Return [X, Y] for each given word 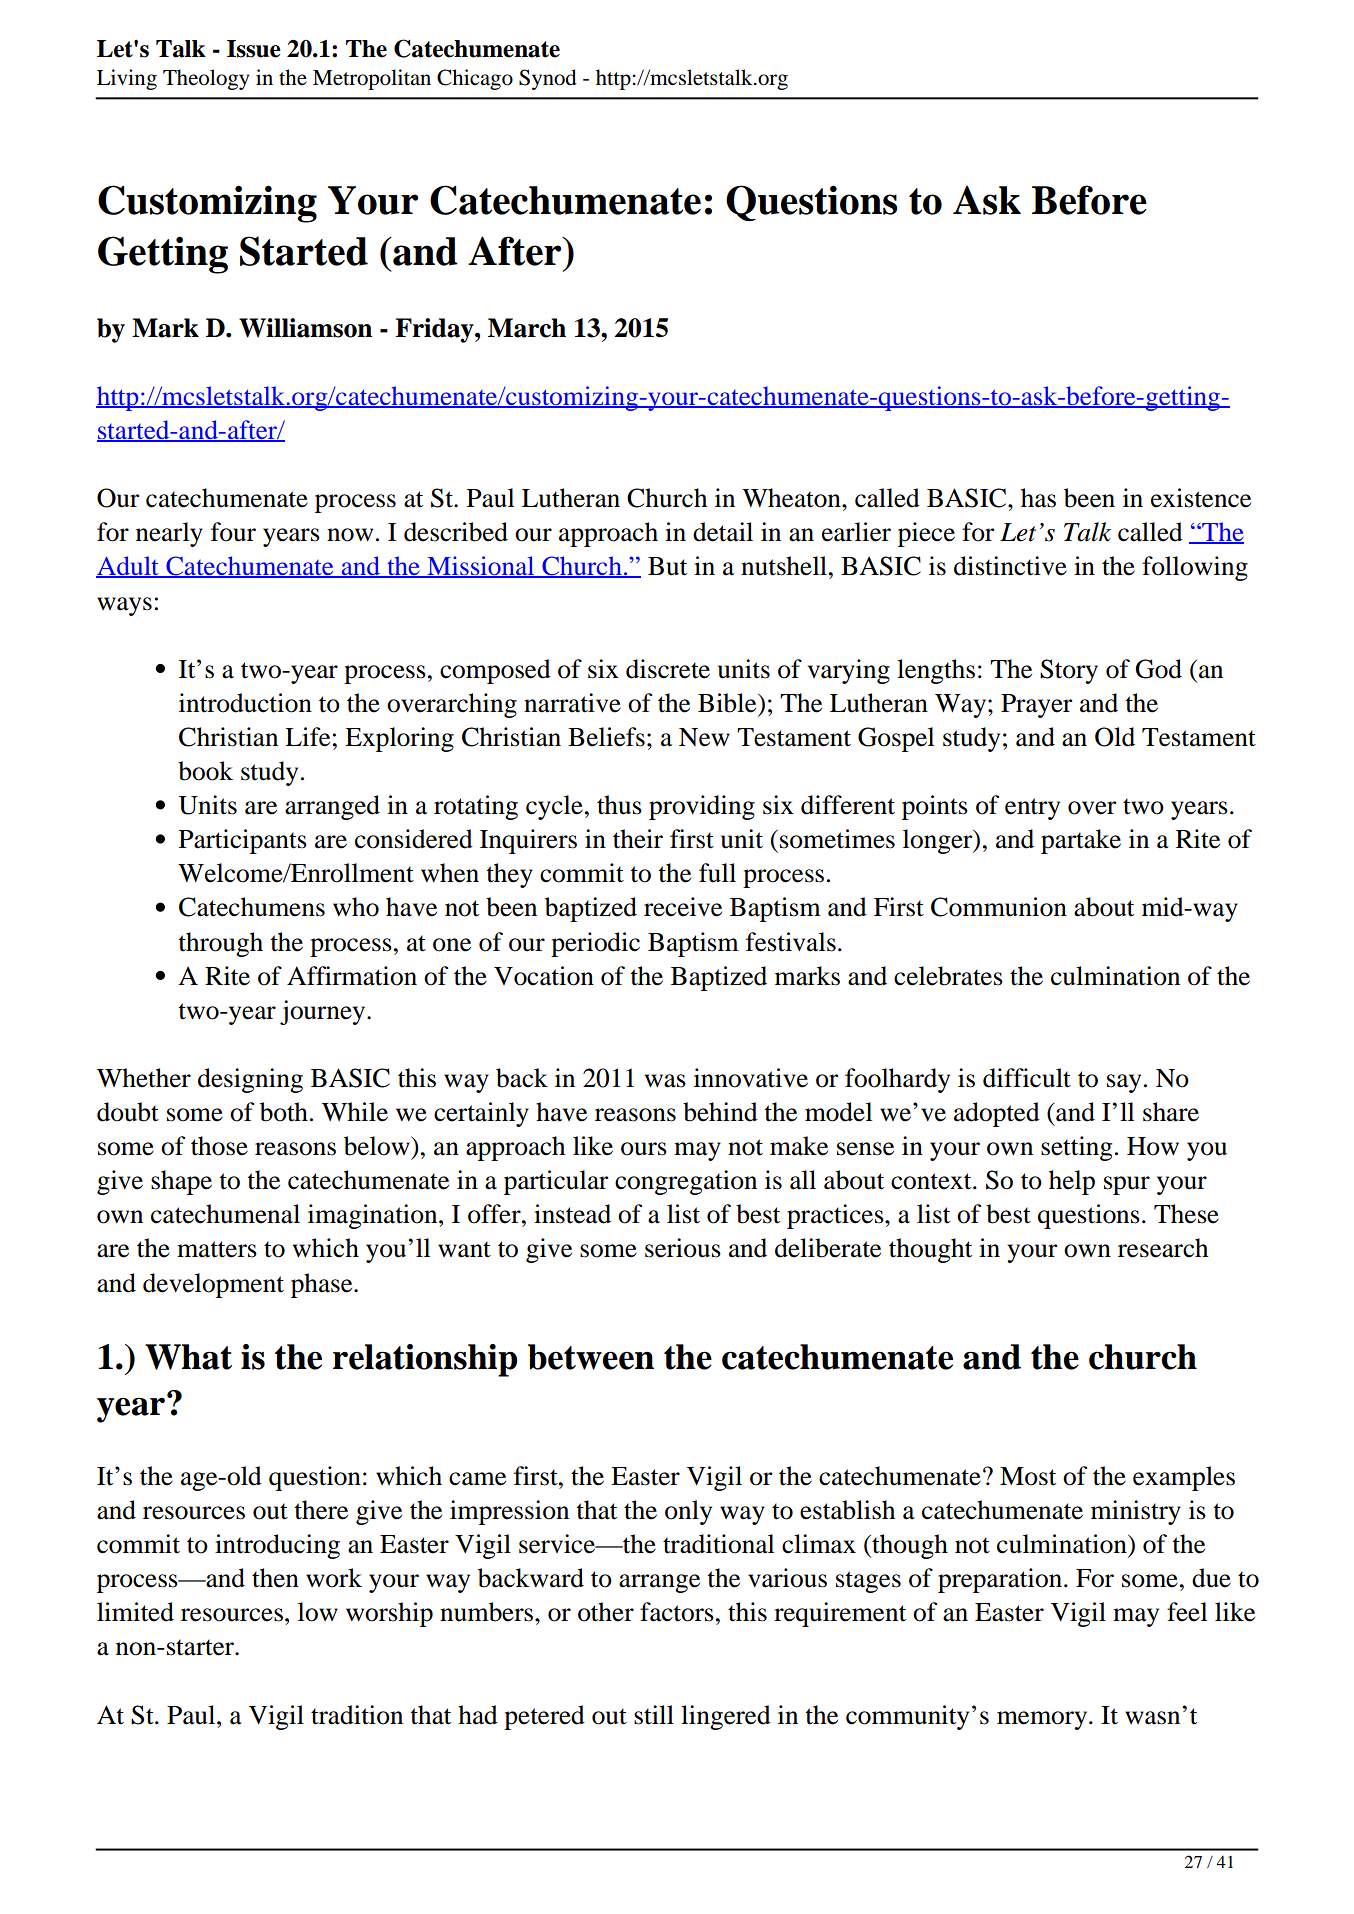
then [275, 1578]
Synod [548, 79]
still [654, 1715]
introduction [245, 703]
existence [1201, 498]
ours [644, 1149]
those [219, 1146]
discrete [668, 669]
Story [1069, 671]
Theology [206, 79]
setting [1076, 1148]
